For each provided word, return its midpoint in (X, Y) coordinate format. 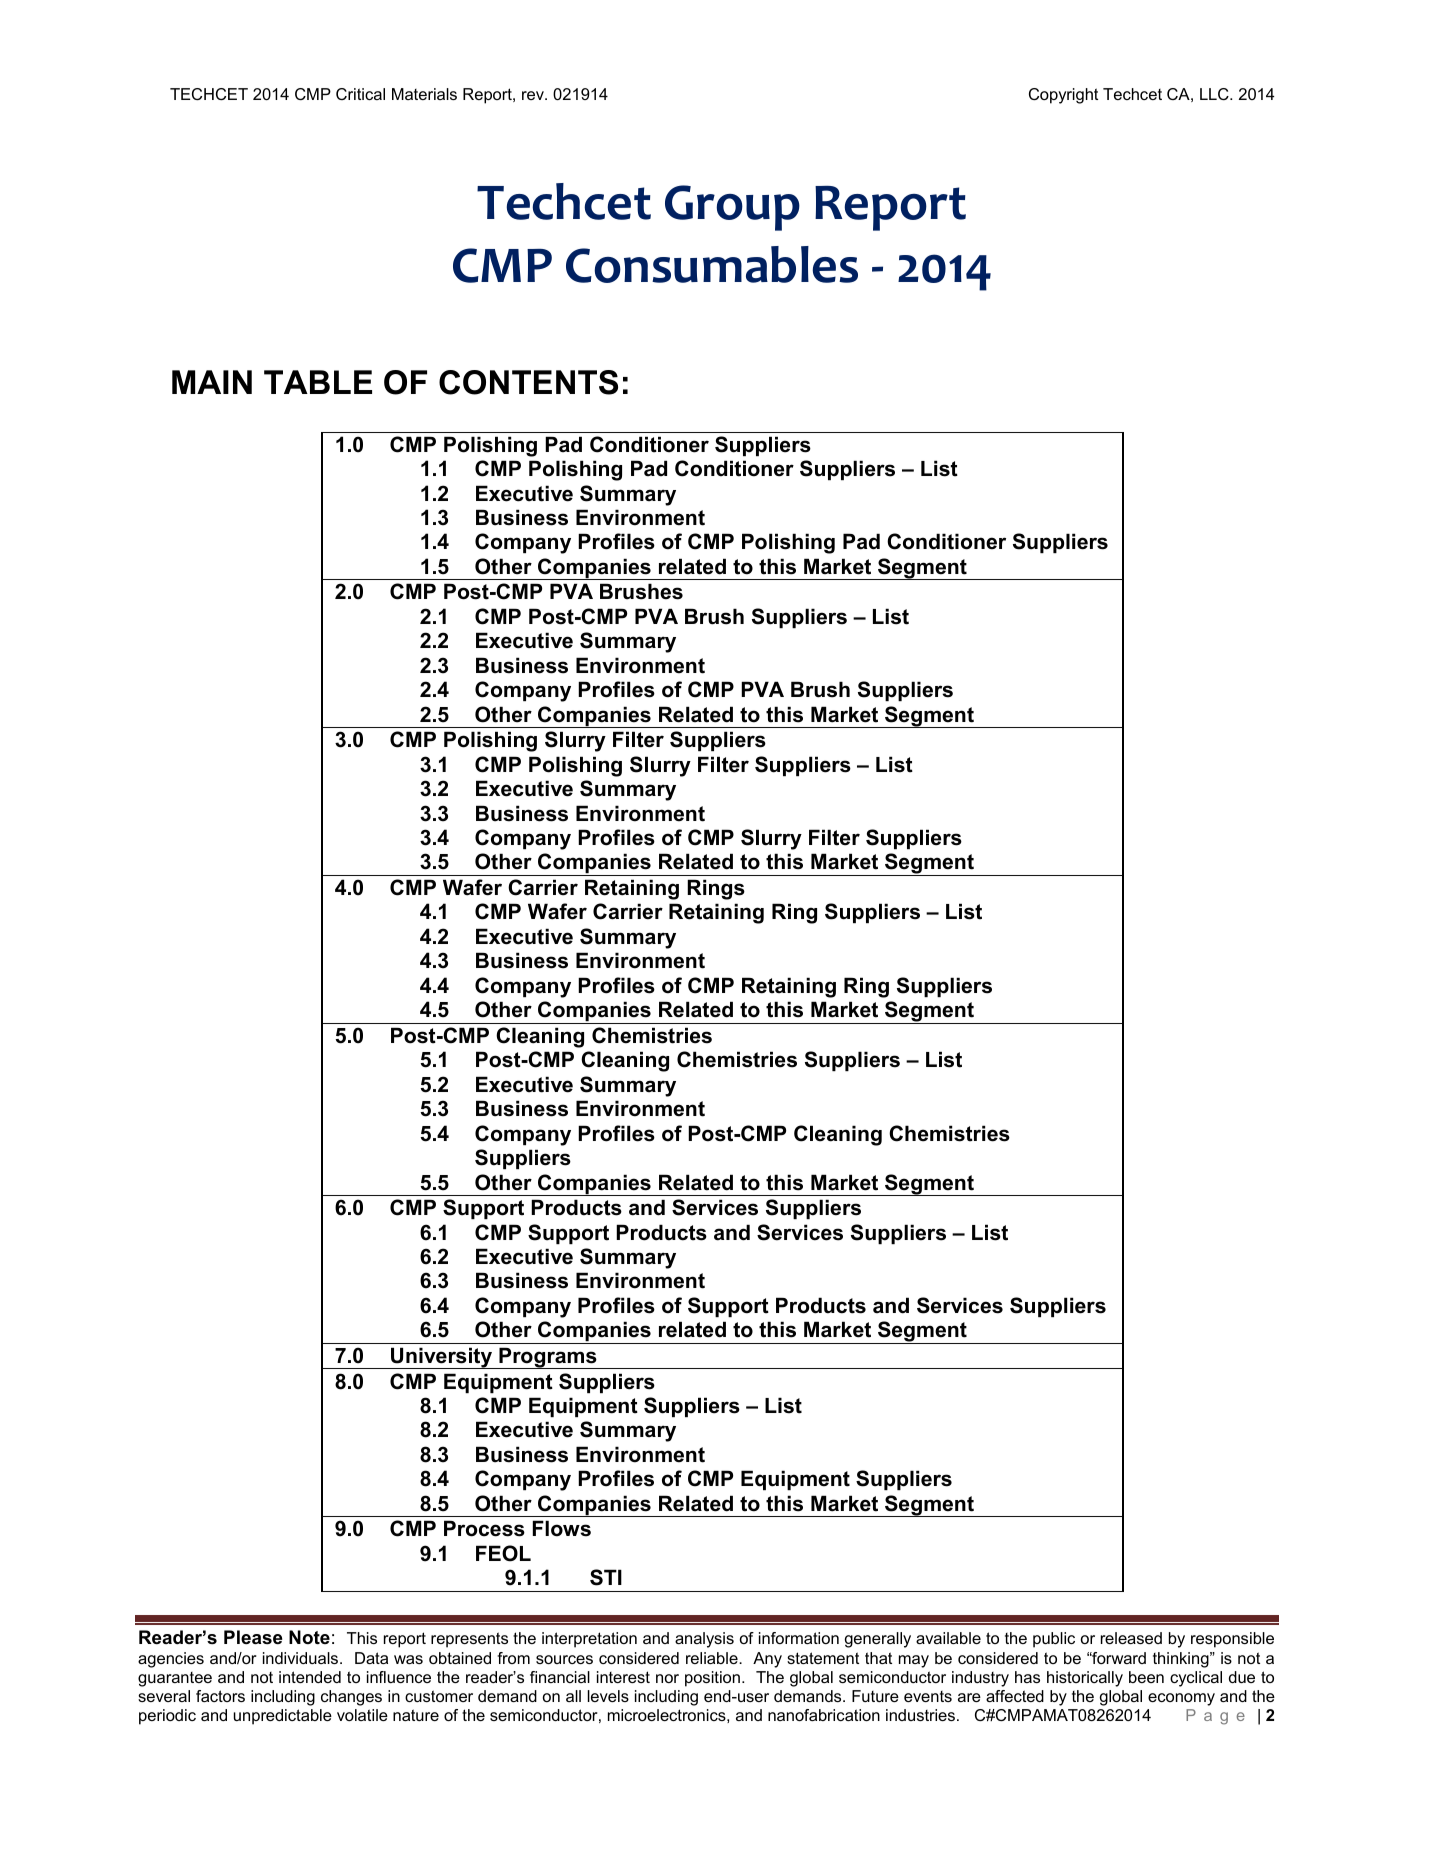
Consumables (712, 264)
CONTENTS (528, 382)
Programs (548, 1358)
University (442, 1358)
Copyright (1063, 96)
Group (732, 208)
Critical (360, 94)
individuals (302, 1658)
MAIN (212, 382)
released (1131, 1638)
